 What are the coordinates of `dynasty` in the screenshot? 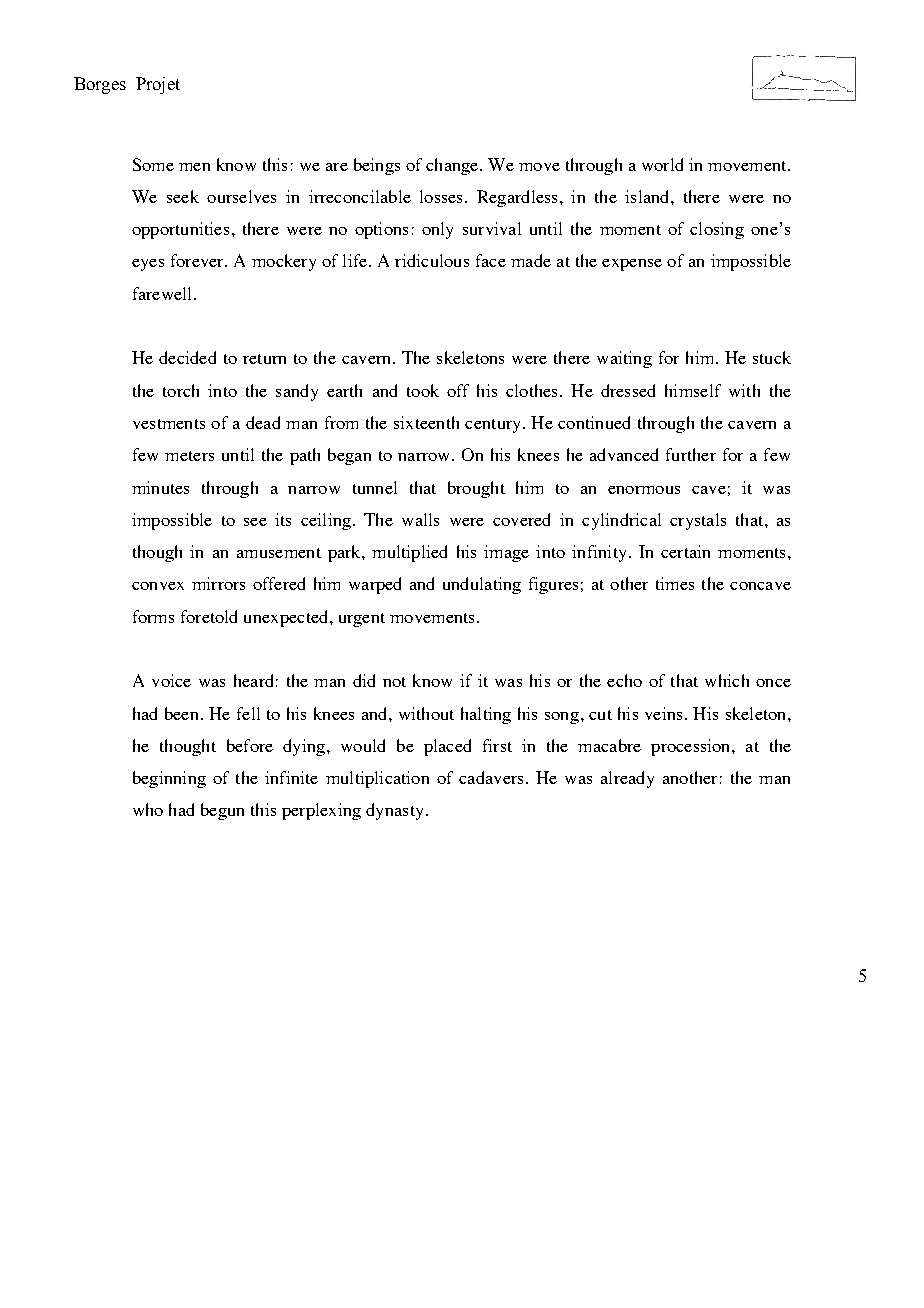 It's located at (394, 811).
